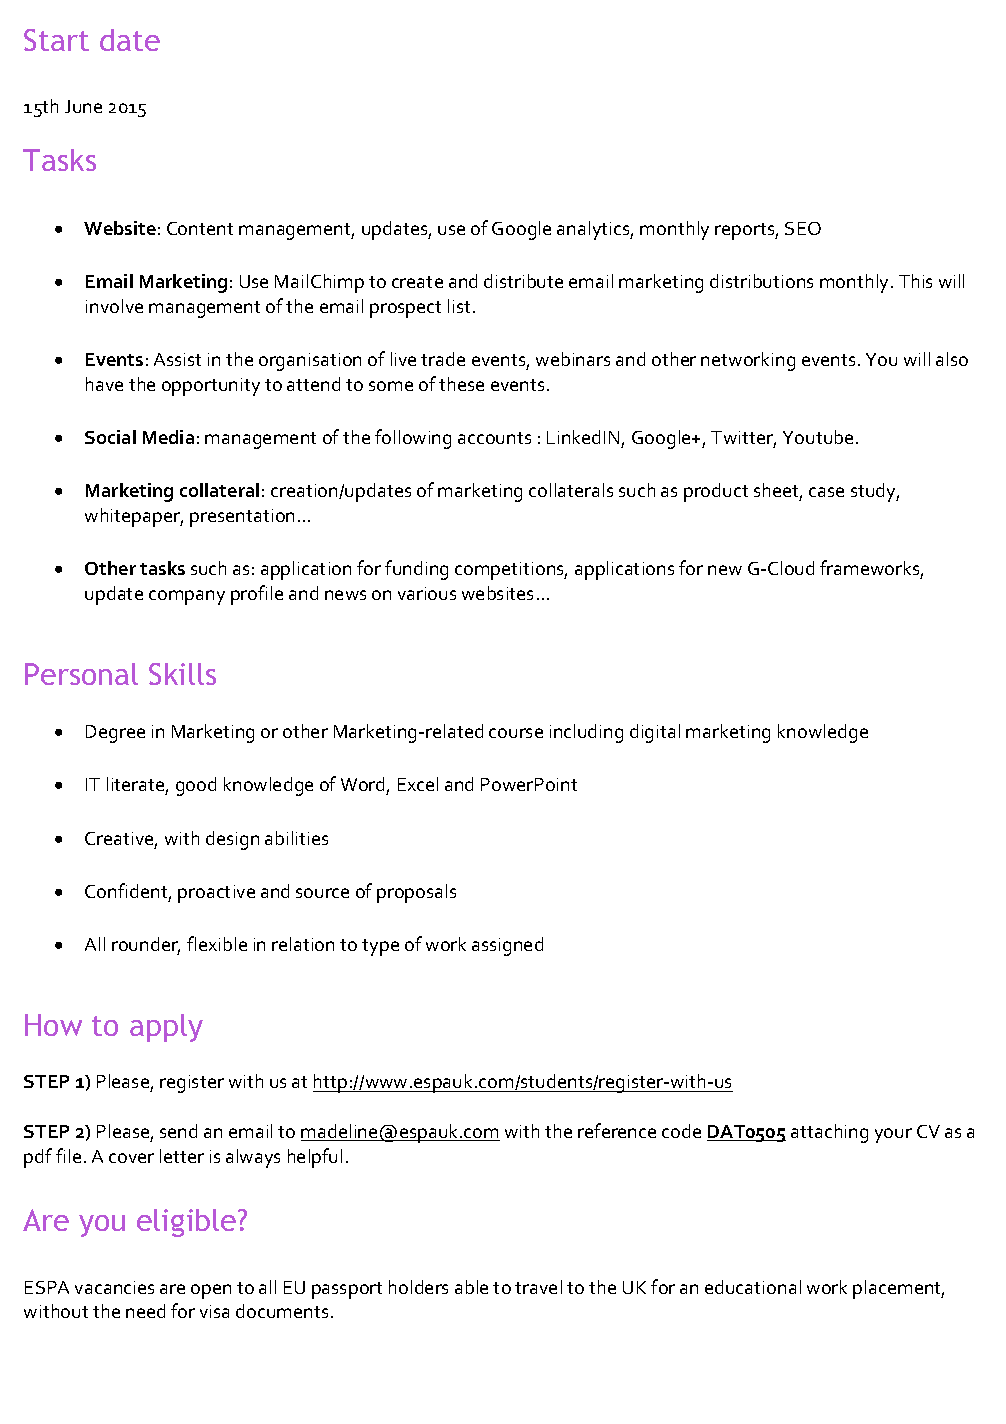 This screenshot has width=1006, height=1424. I want to click on able, so click(471, 1287).
